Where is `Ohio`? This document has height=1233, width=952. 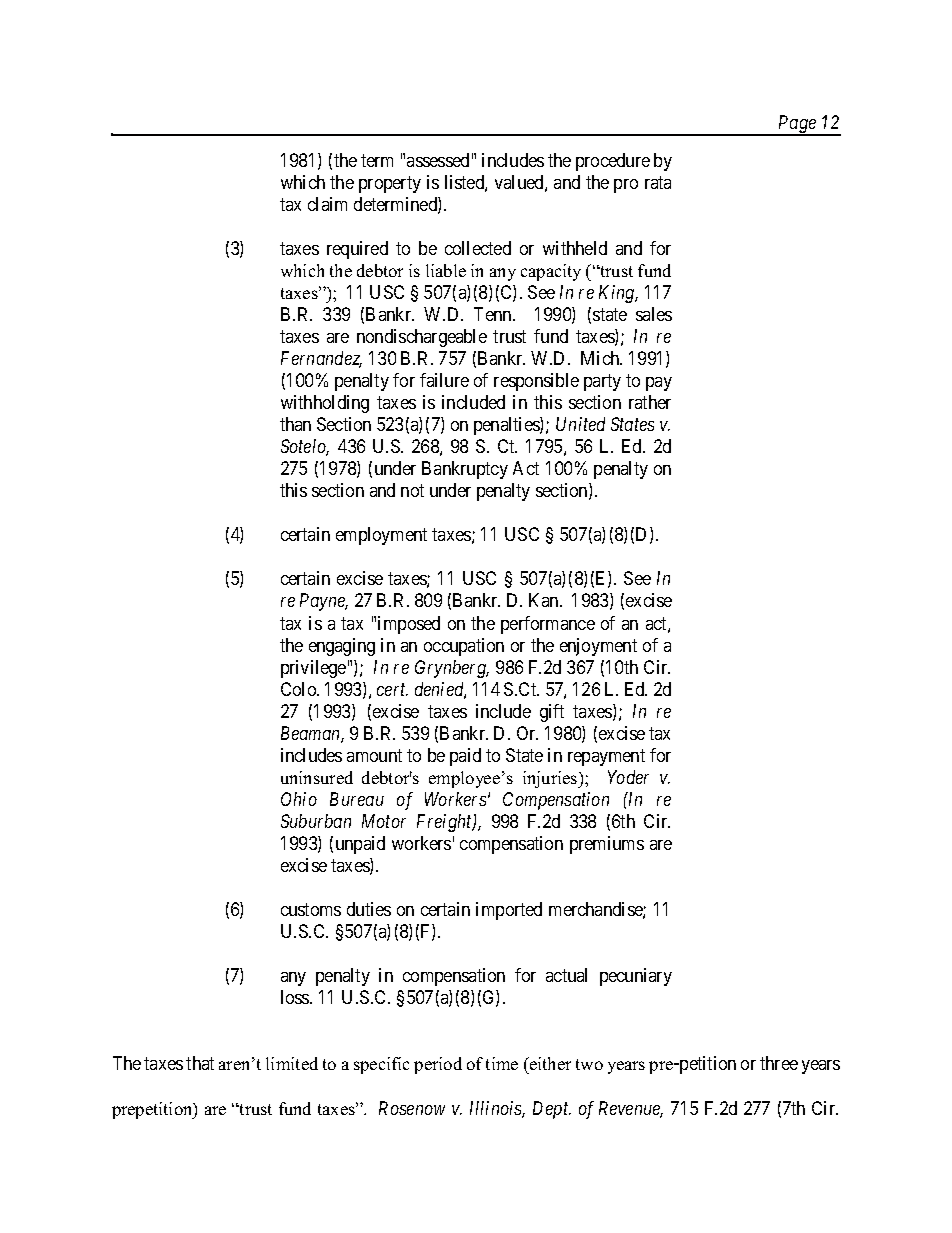
Ohio is located at coordinates (299, 799).
